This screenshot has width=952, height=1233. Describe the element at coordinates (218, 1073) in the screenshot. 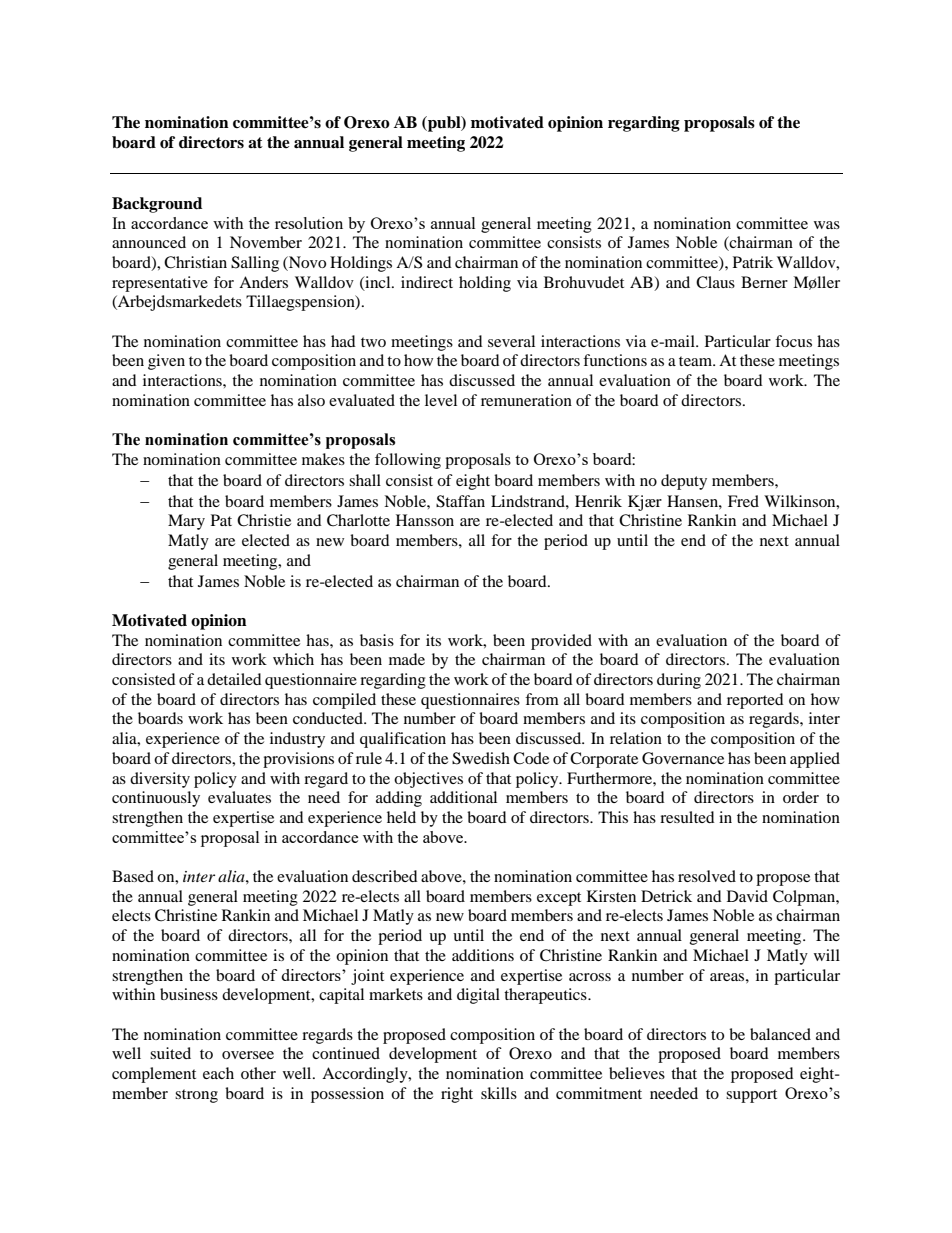

I see `each` at that location.
